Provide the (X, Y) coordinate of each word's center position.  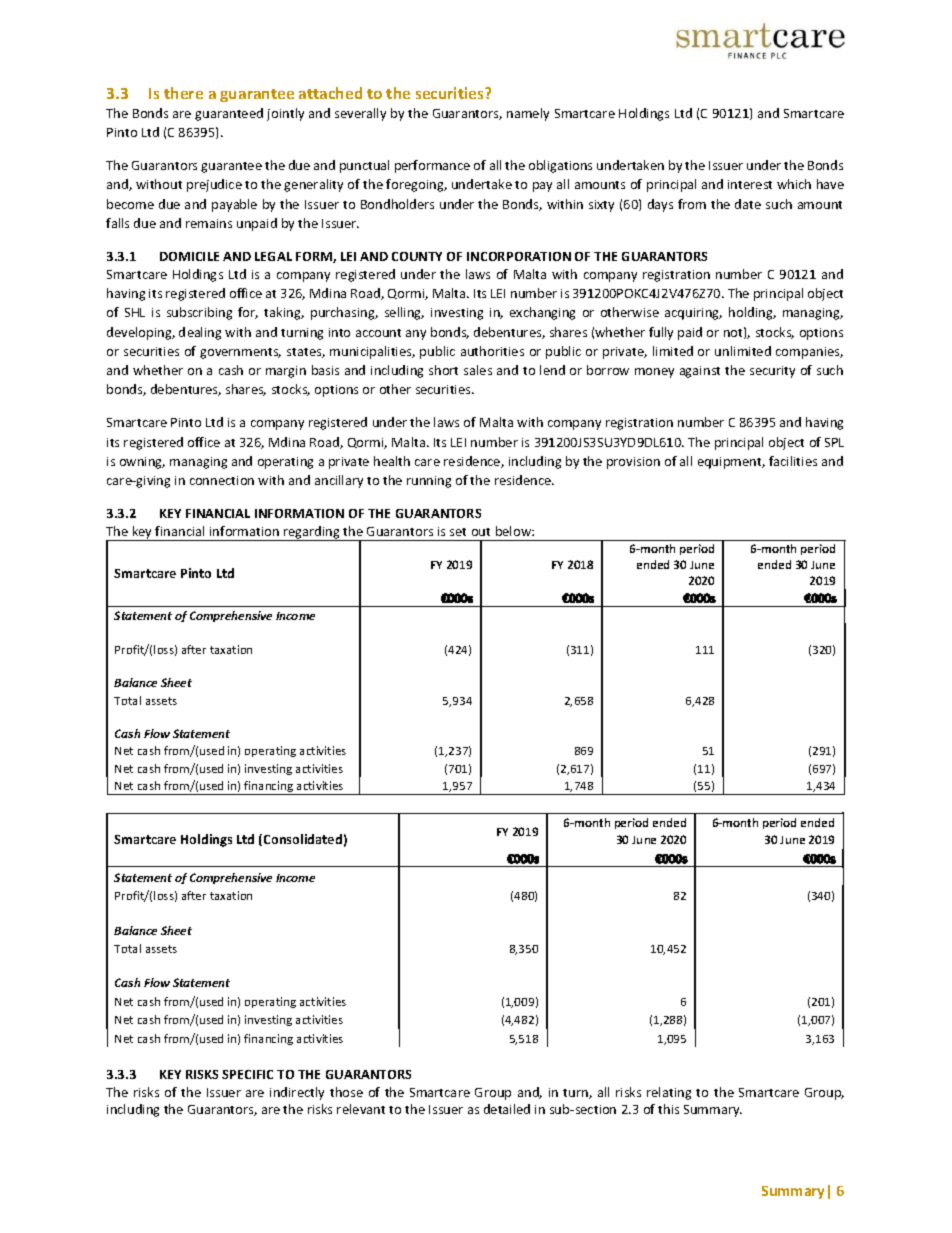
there (183, 93)
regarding (312, 533)
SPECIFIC (247, 1074)
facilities (793, 461)
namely (528, 114)
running (429, 482)
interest (750, 184)
